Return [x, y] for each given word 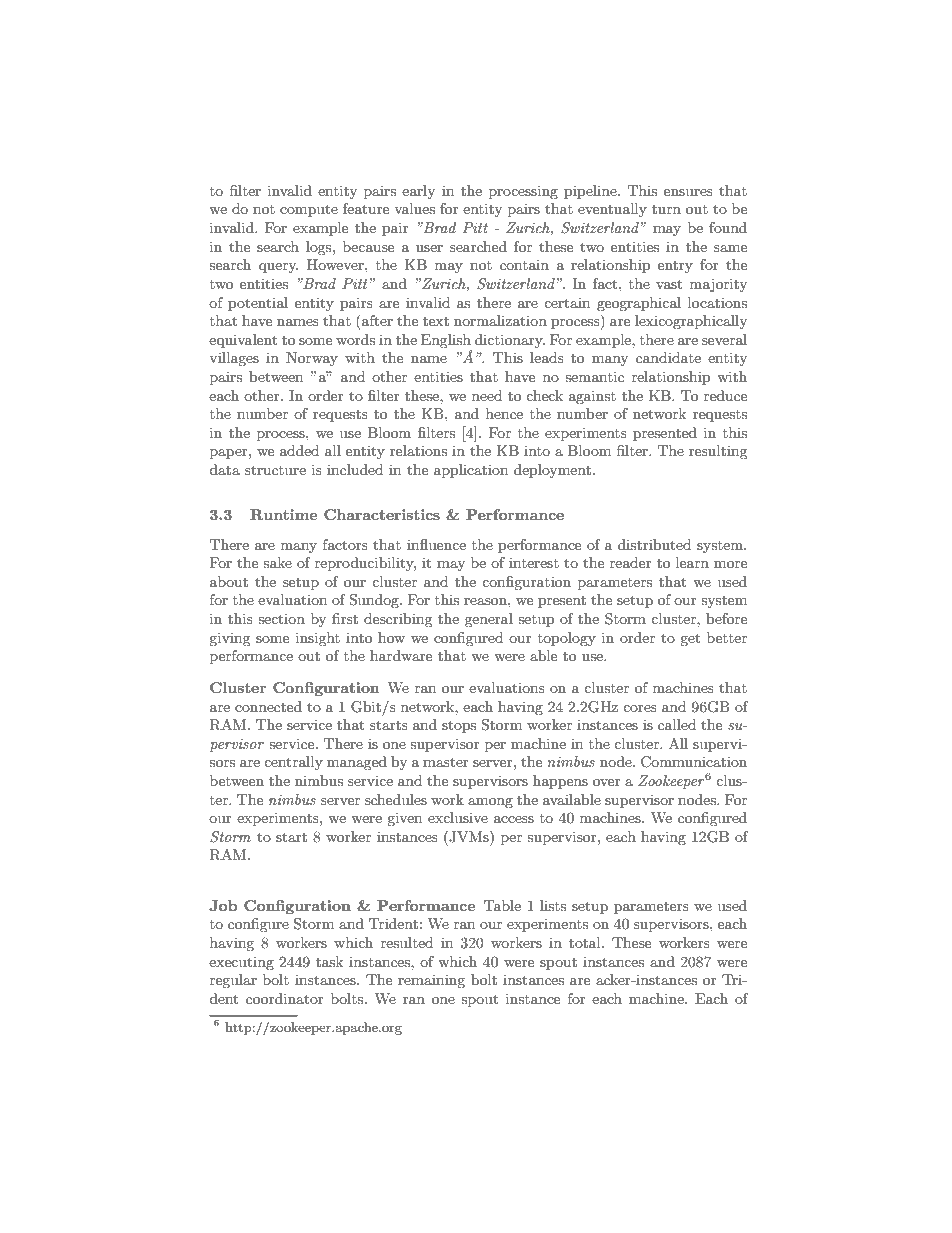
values [414, 208]
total [586, 942]
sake [277, 562]
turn [666, 209]
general [489, 620]
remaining [431, 981]
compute [309, 210]
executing [241, 963]
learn [692, 562]
